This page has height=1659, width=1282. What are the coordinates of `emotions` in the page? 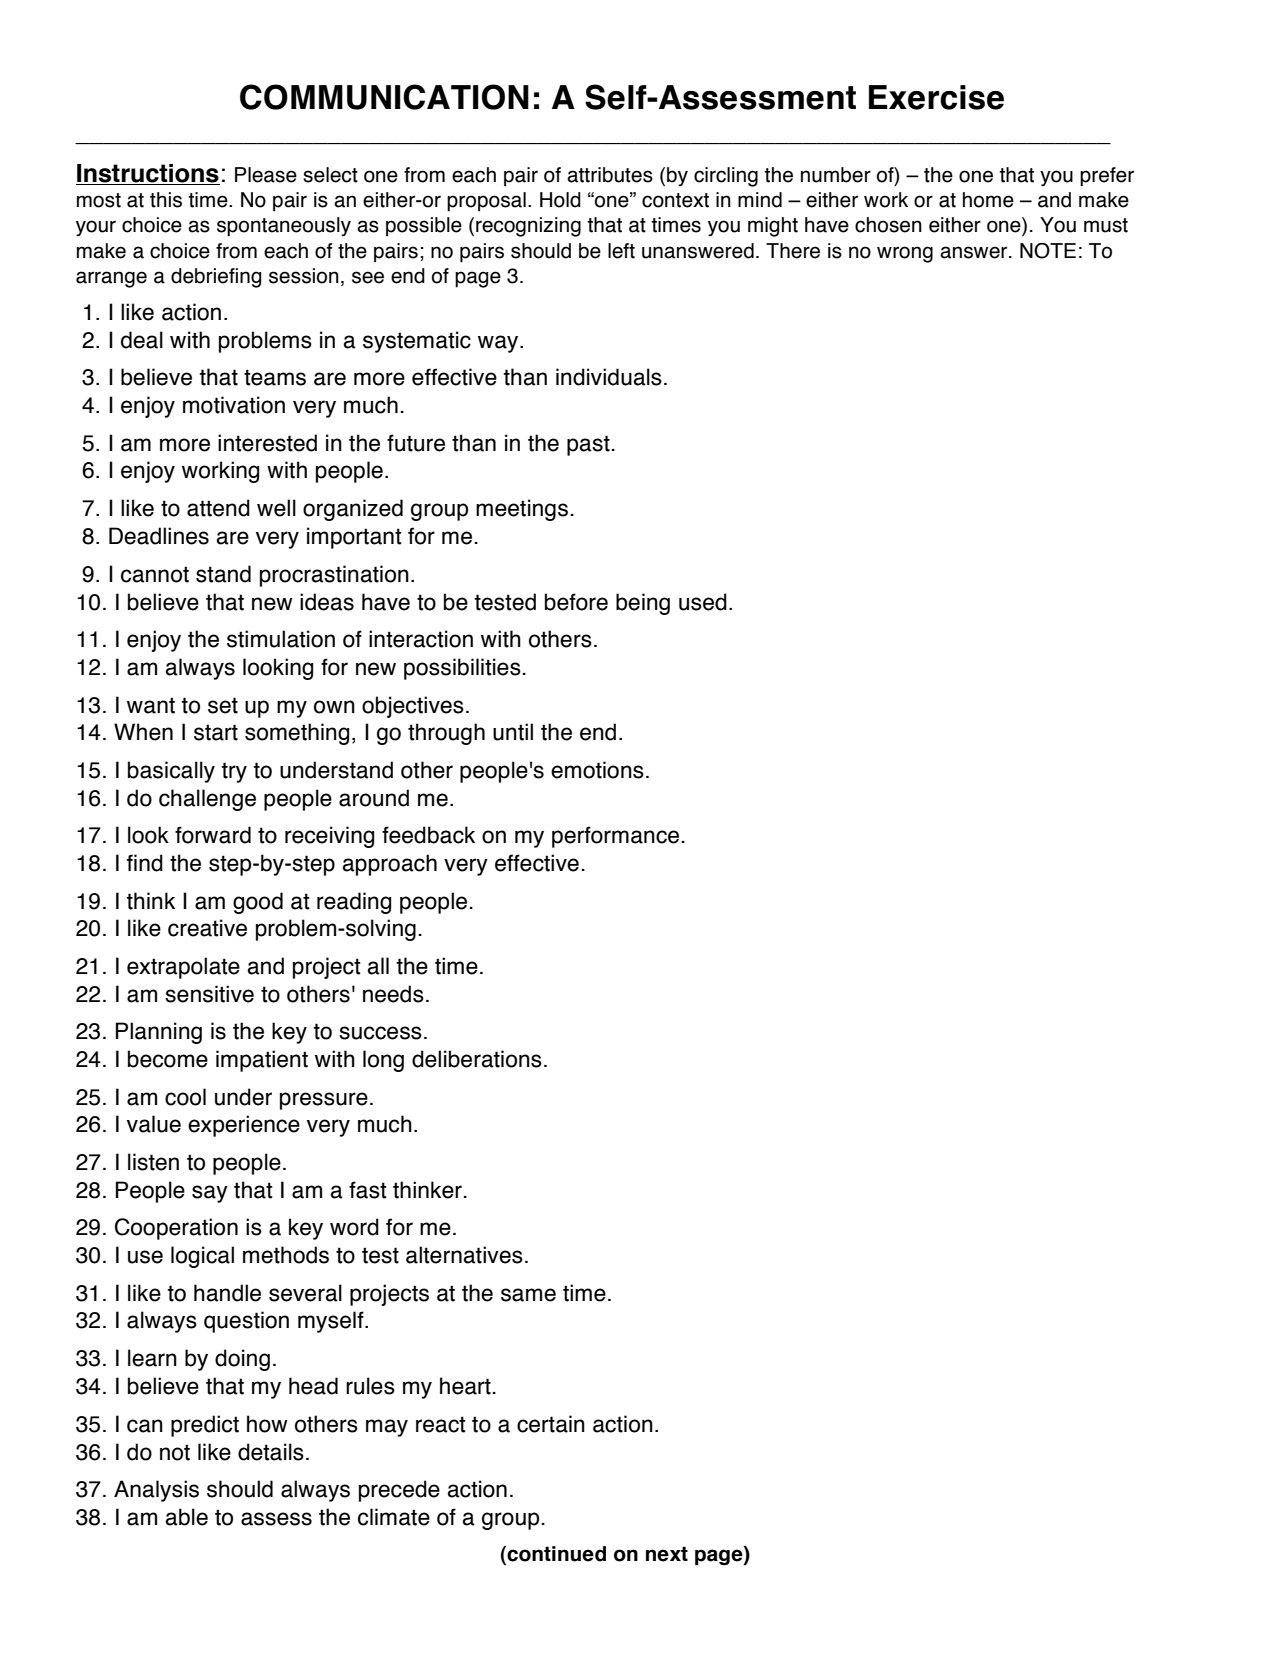 It's located at (597, 770).
